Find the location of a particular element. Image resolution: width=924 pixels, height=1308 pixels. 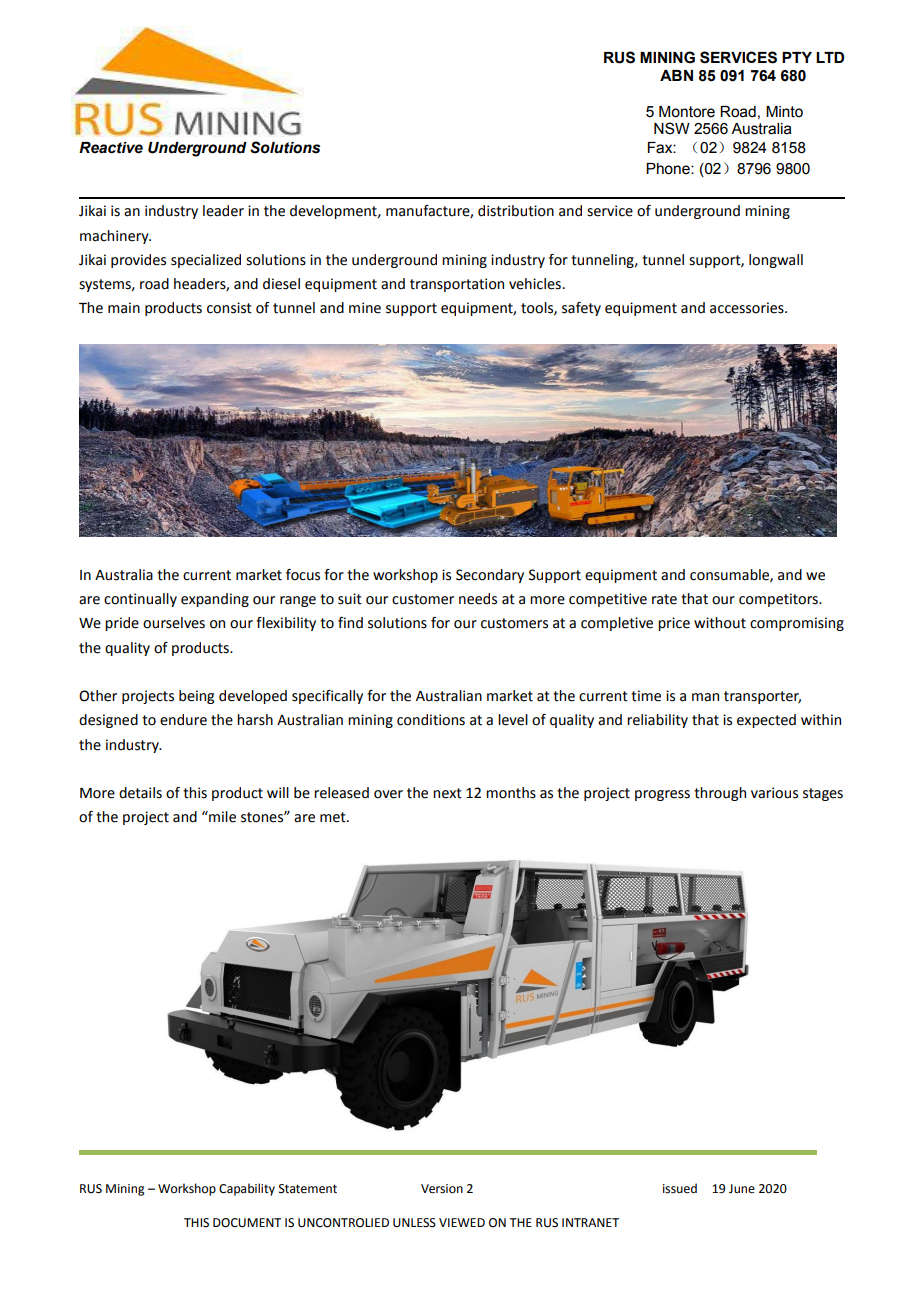

mile is located at coordinates (221, 817).
